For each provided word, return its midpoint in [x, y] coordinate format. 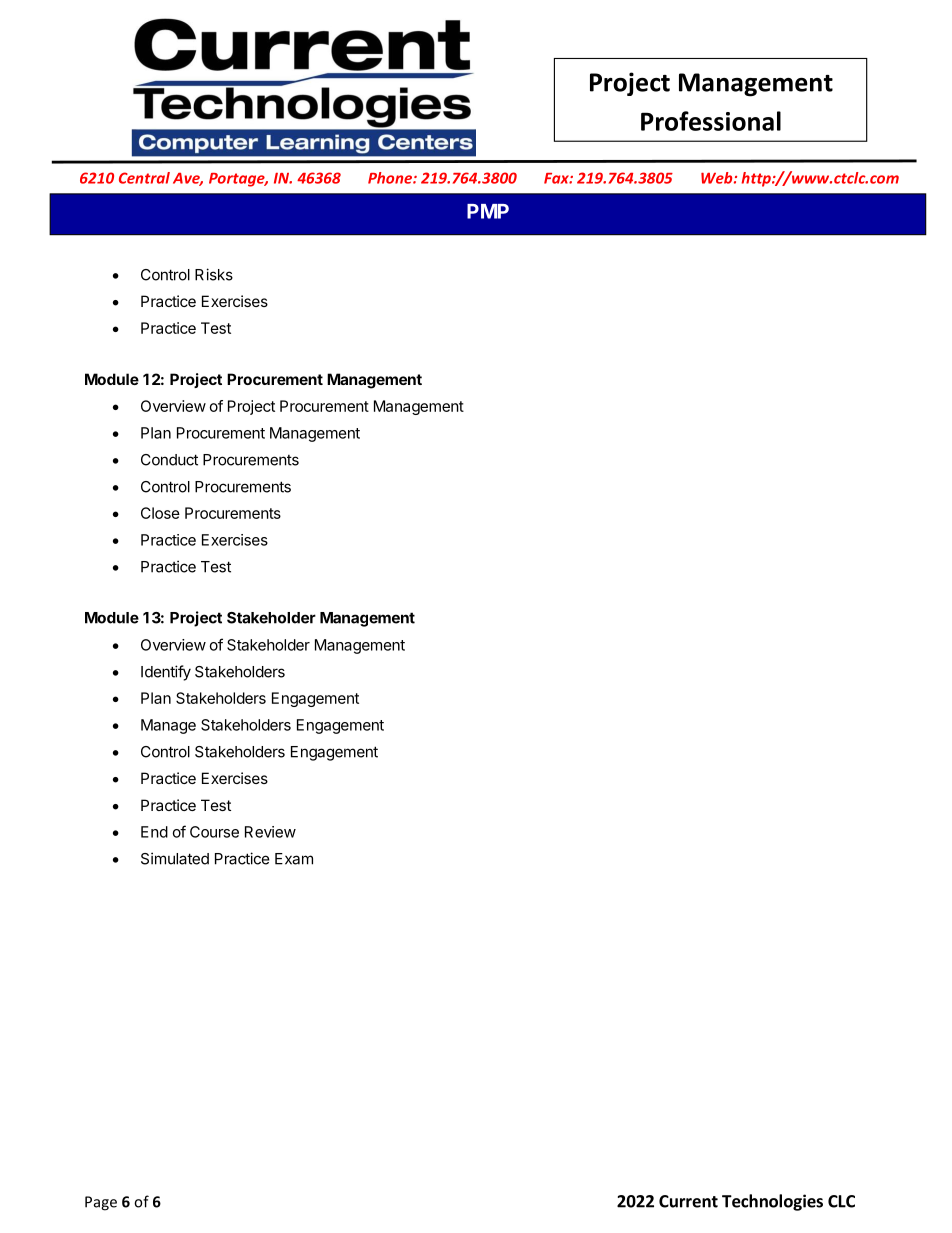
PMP [488, 211]
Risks [214, 274]
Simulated [175, 858]
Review [270, 832]
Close [160, 513]
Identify [166, 673]
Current [688, 1201]
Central [144, 178]
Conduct [169, 460]
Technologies [772, 1202]
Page [101, 1203]
